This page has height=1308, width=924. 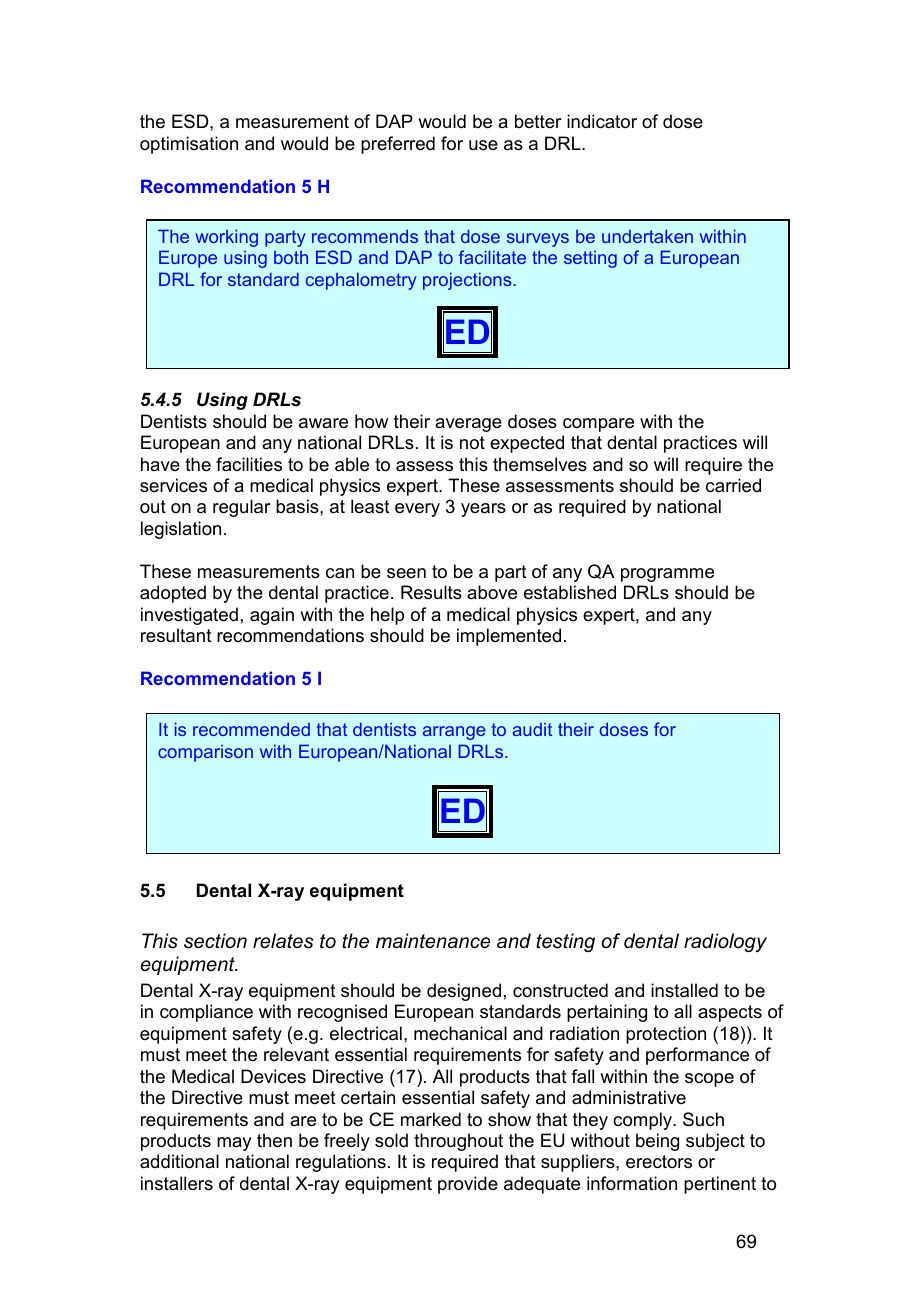 What do you see at coordinates (483, 145) in the page?
I see `use` at bounding box center [483, 145].
